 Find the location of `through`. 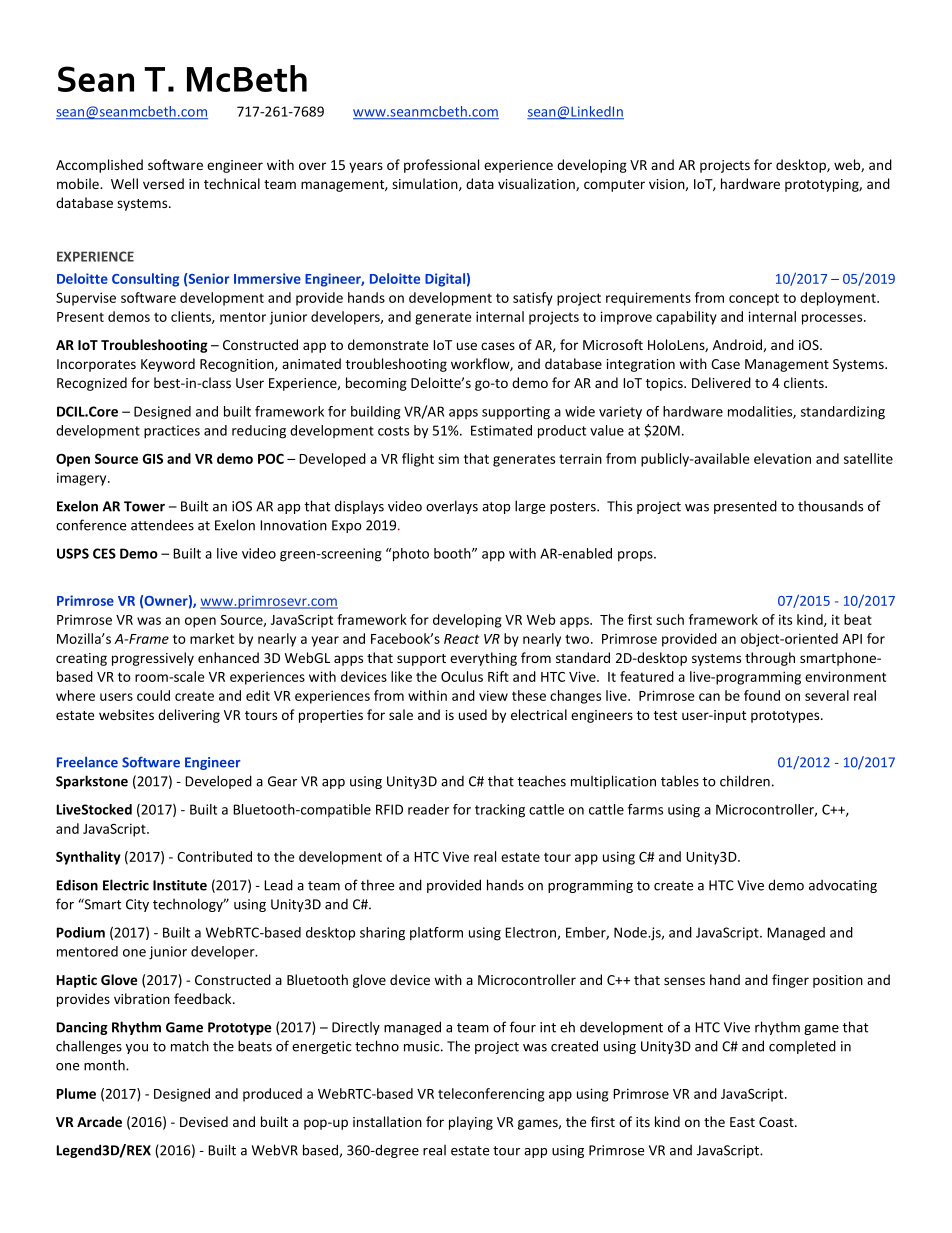

through is located at coordinates (770, 659).
